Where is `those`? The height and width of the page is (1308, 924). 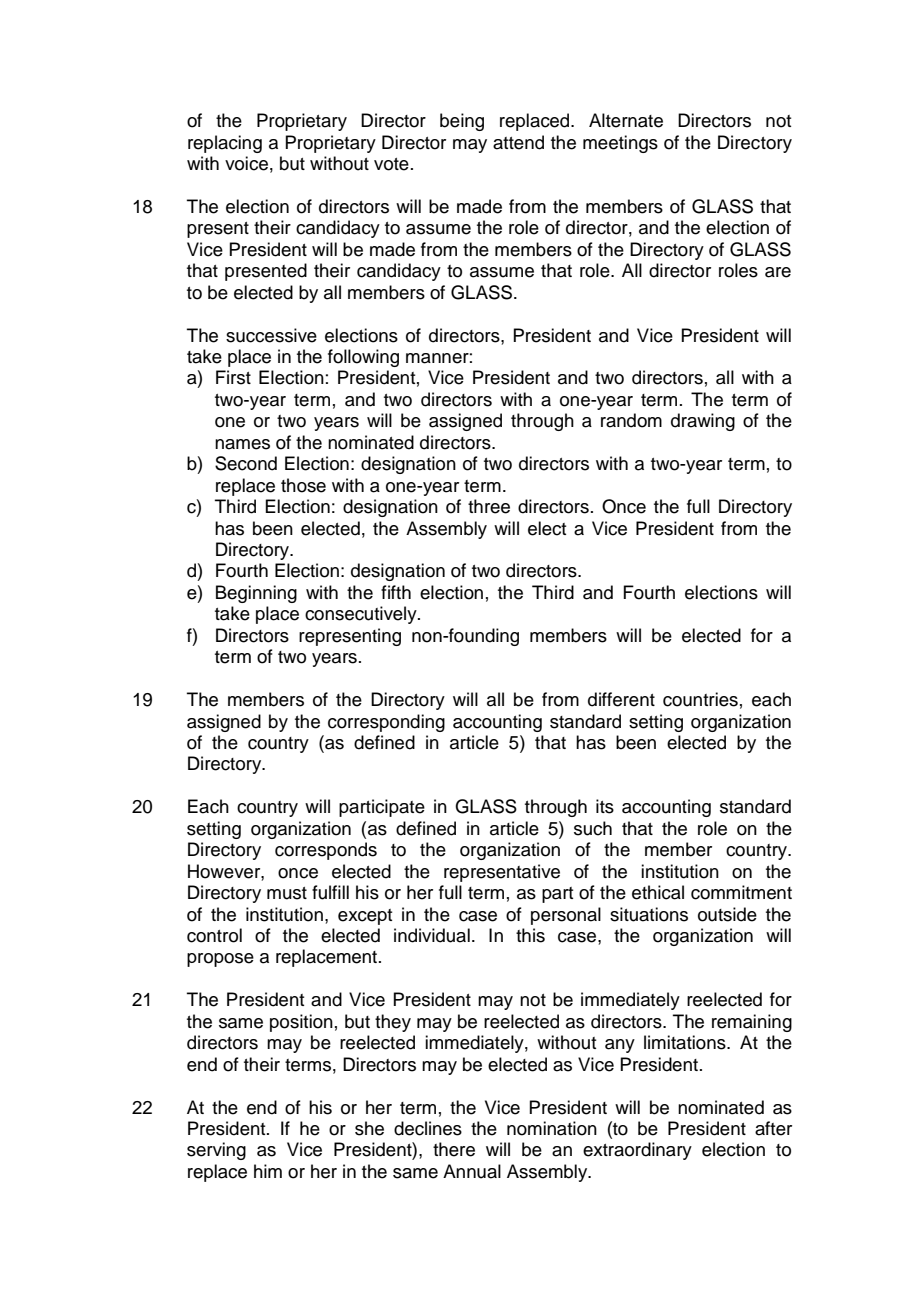
those is located at coordinates (303, 485).
